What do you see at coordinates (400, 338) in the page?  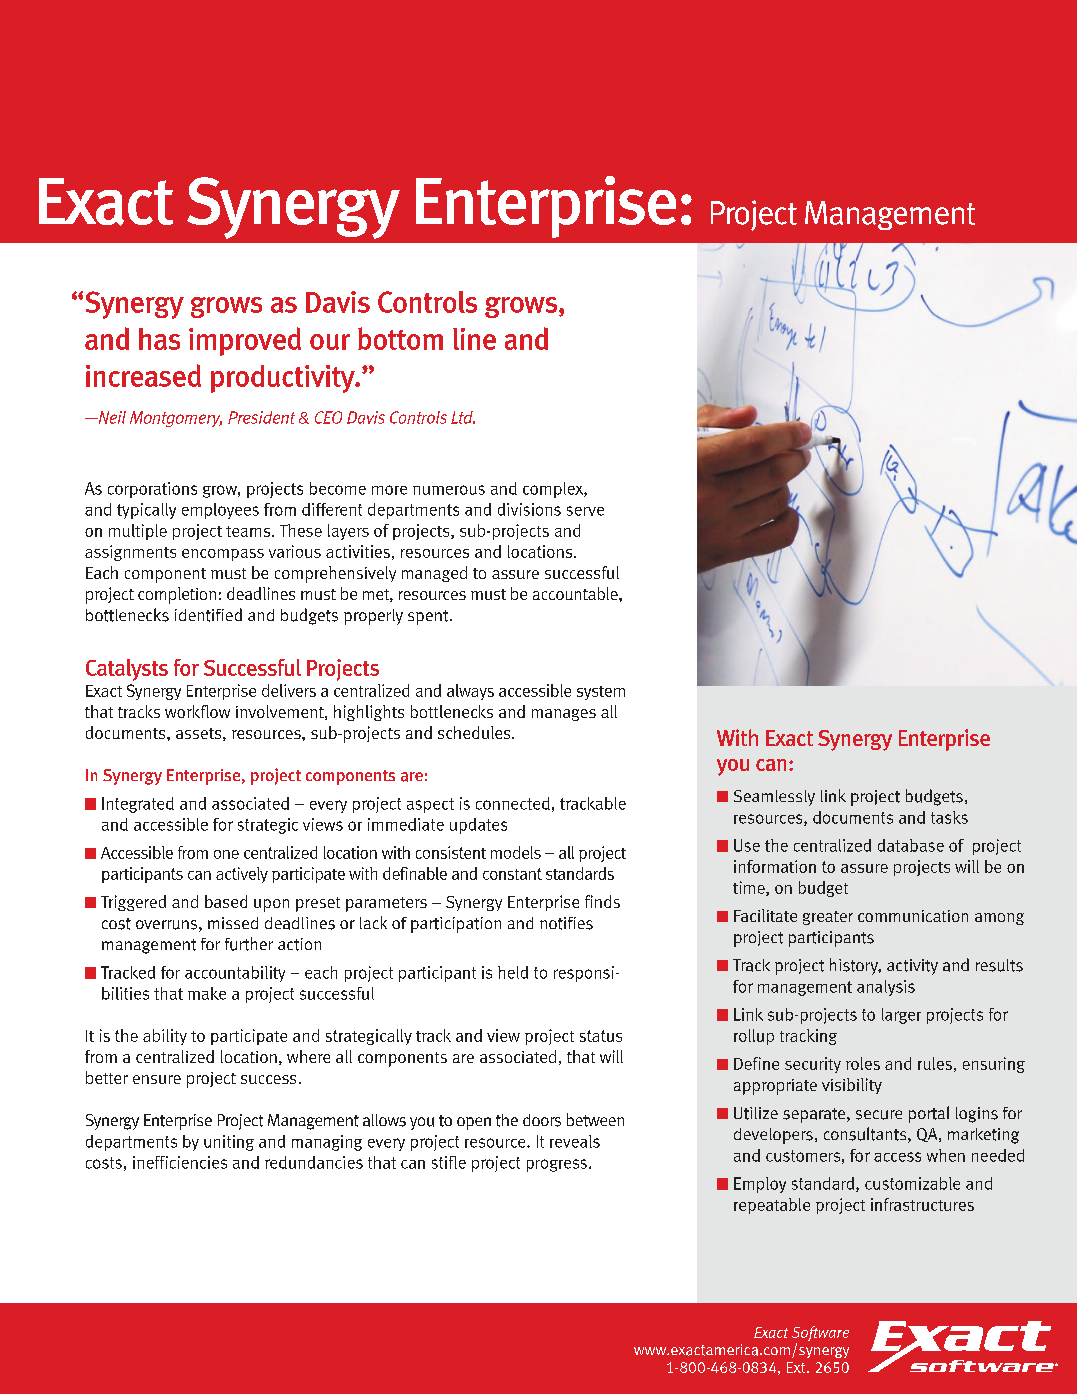 I see `bottom` at bounding box center [400, 338].
